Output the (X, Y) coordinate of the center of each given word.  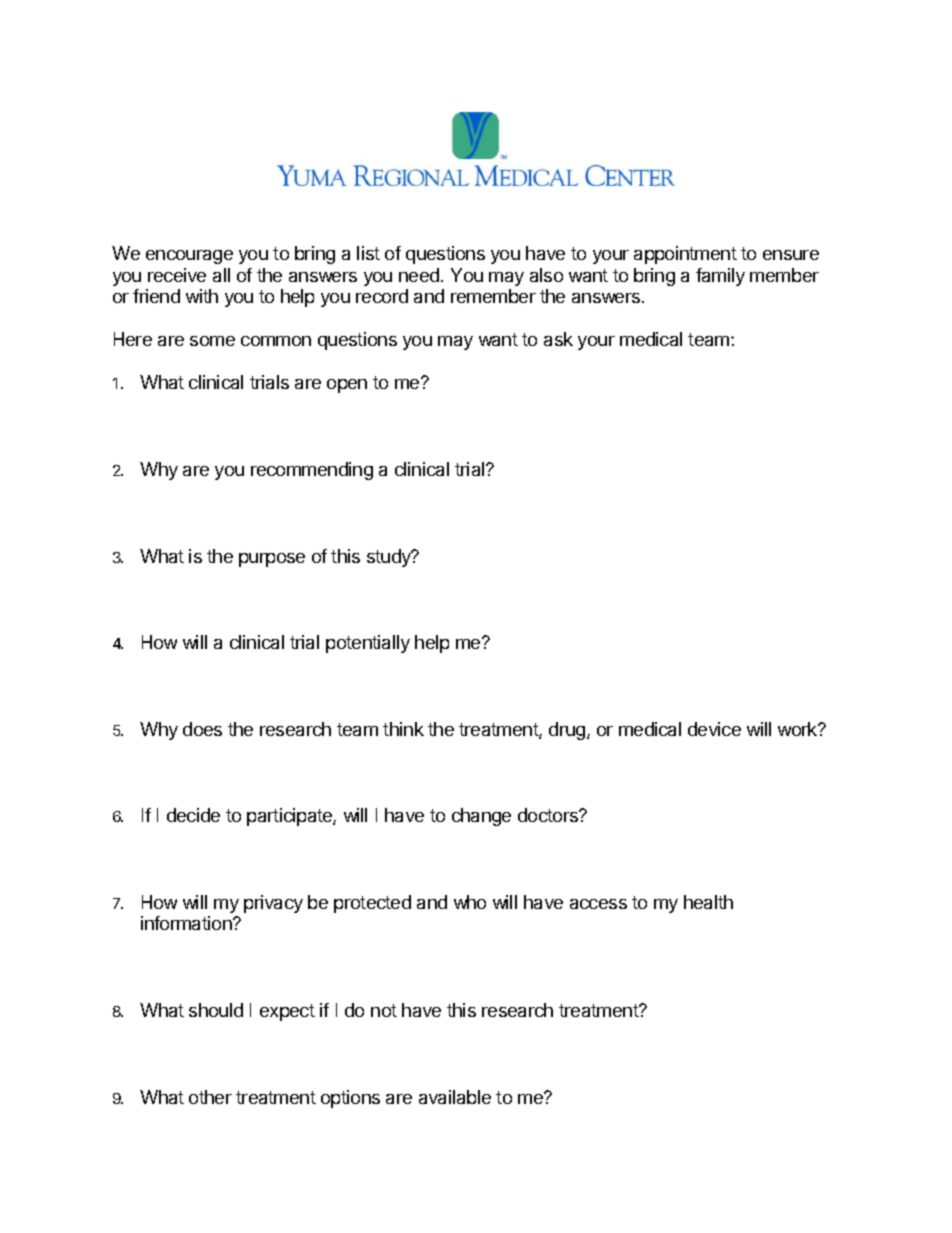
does (202, 729)
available (455, 1097)
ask (558, 339)
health (708, 902)
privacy (273, 904)
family (720, 277)
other (210, 1097)
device (714, 729)
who (470, 902)
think (403, 729)
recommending (312, 471)
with (202, 296)
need (419, 275)
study (390, 558)
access (598, 904)
